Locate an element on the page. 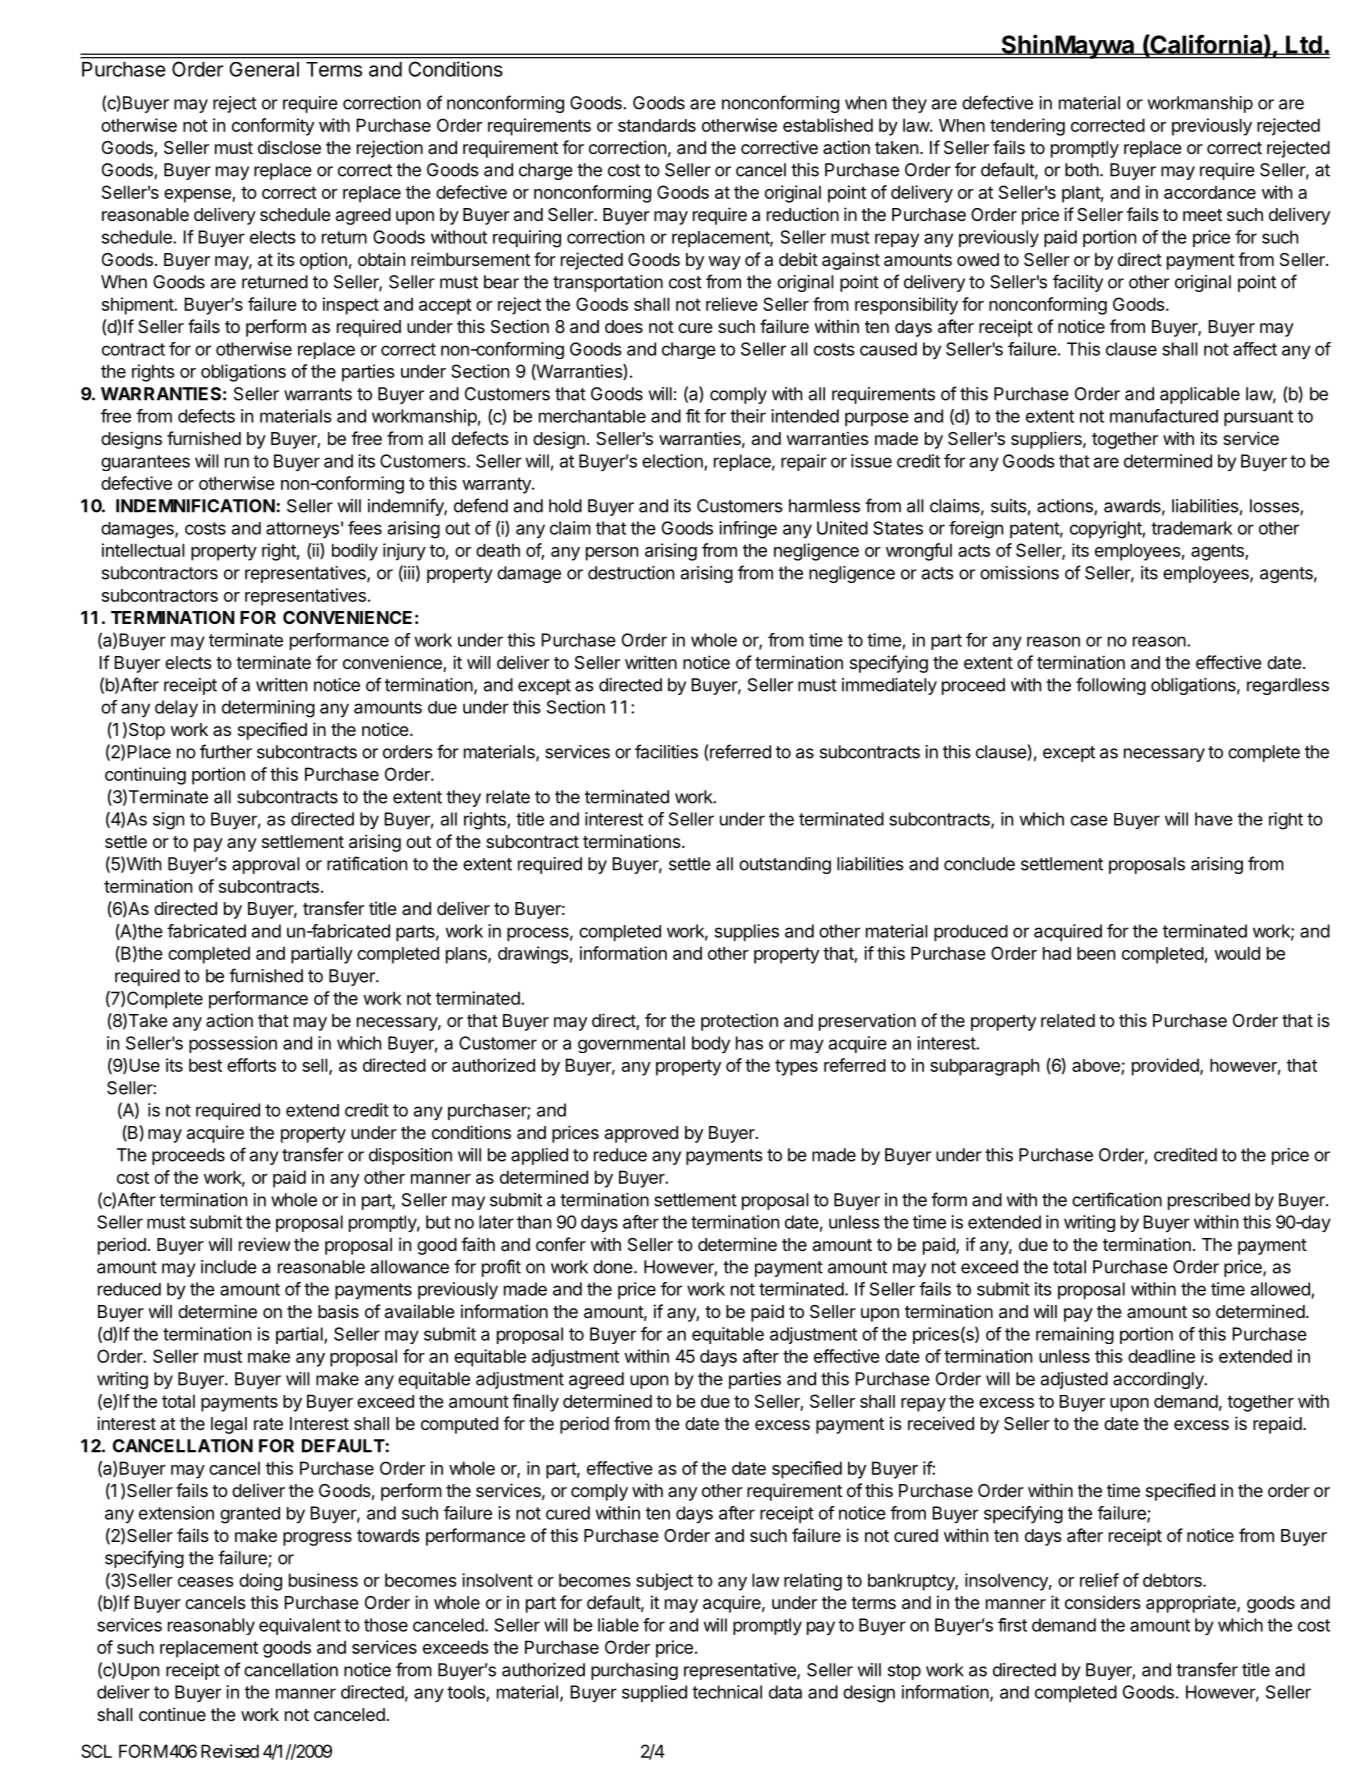 The height and width of the image is (1773, 1370). both is located at coordinates (1082, 170).
